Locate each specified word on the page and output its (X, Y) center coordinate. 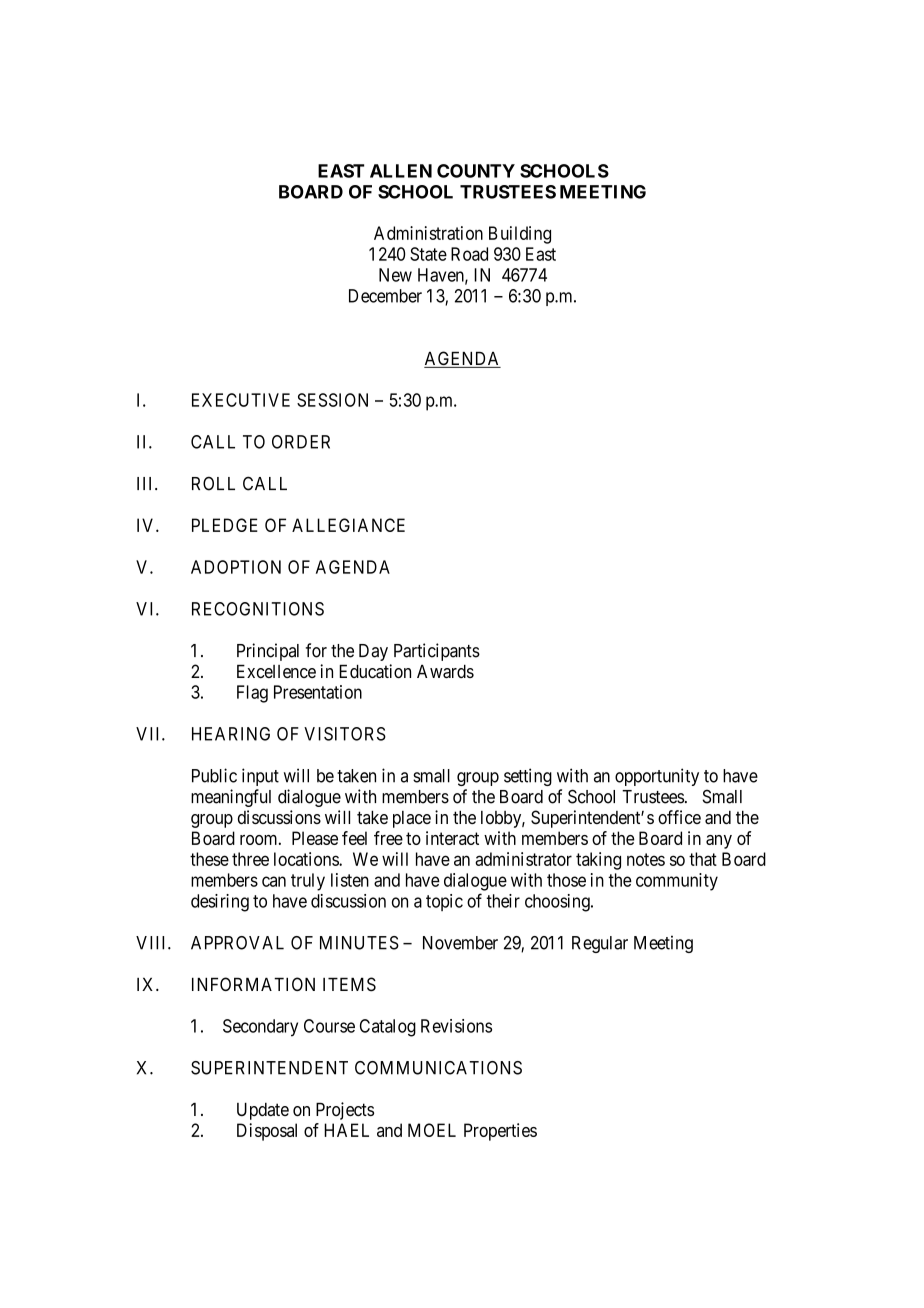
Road (469, 254)
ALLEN (401, 171)
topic (444, 902)
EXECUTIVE (241, 400)
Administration (428, 233)
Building (520, 235)
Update (263, 1111)
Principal (268, 652)
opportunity (657, 777)
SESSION (332, 400)
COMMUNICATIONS (438, 1068)
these (209, 859)
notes (646, 859)
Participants (437, 652)
